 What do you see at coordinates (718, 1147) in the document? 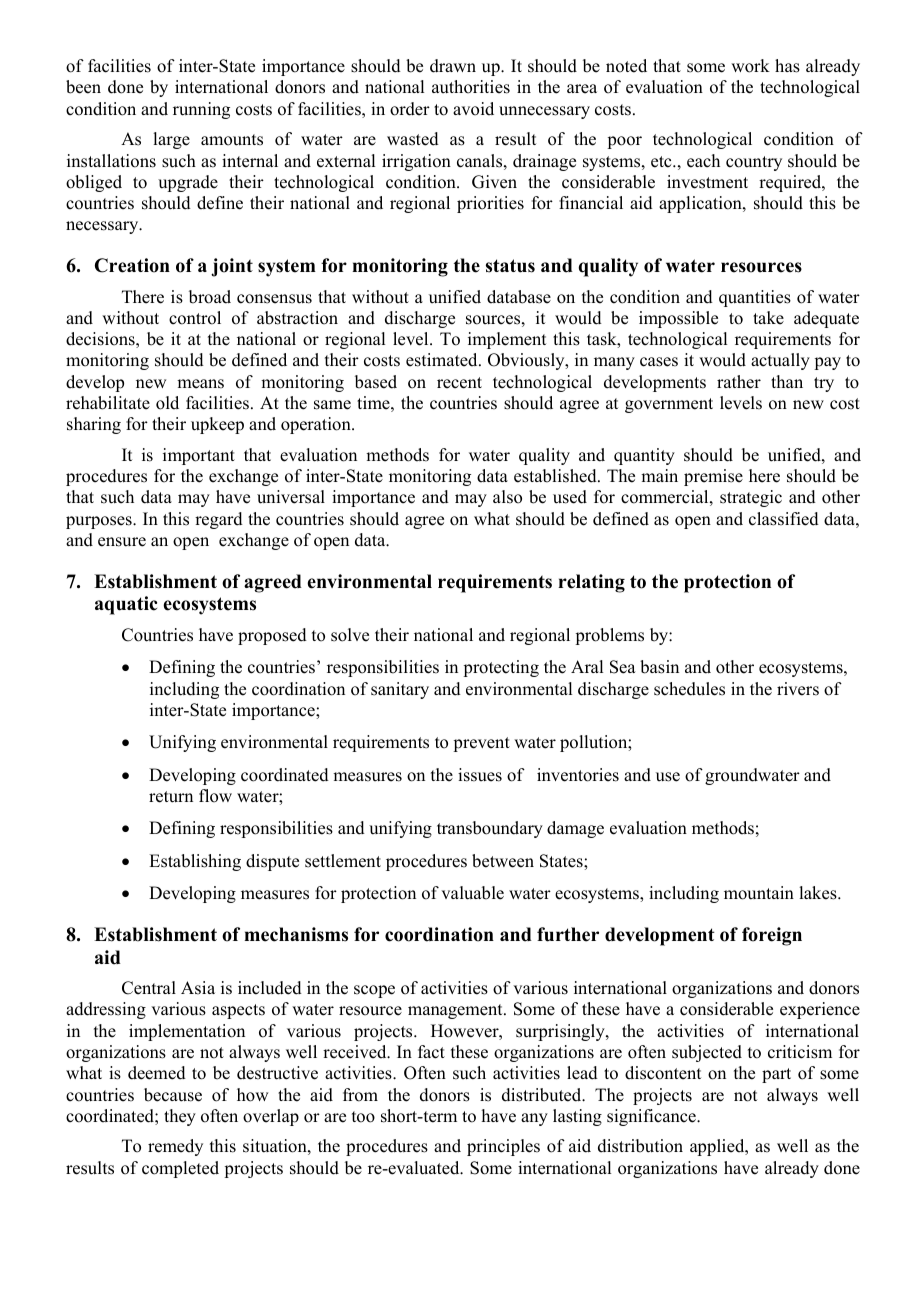
I see `applied` at bounding box center [718, 1147].
